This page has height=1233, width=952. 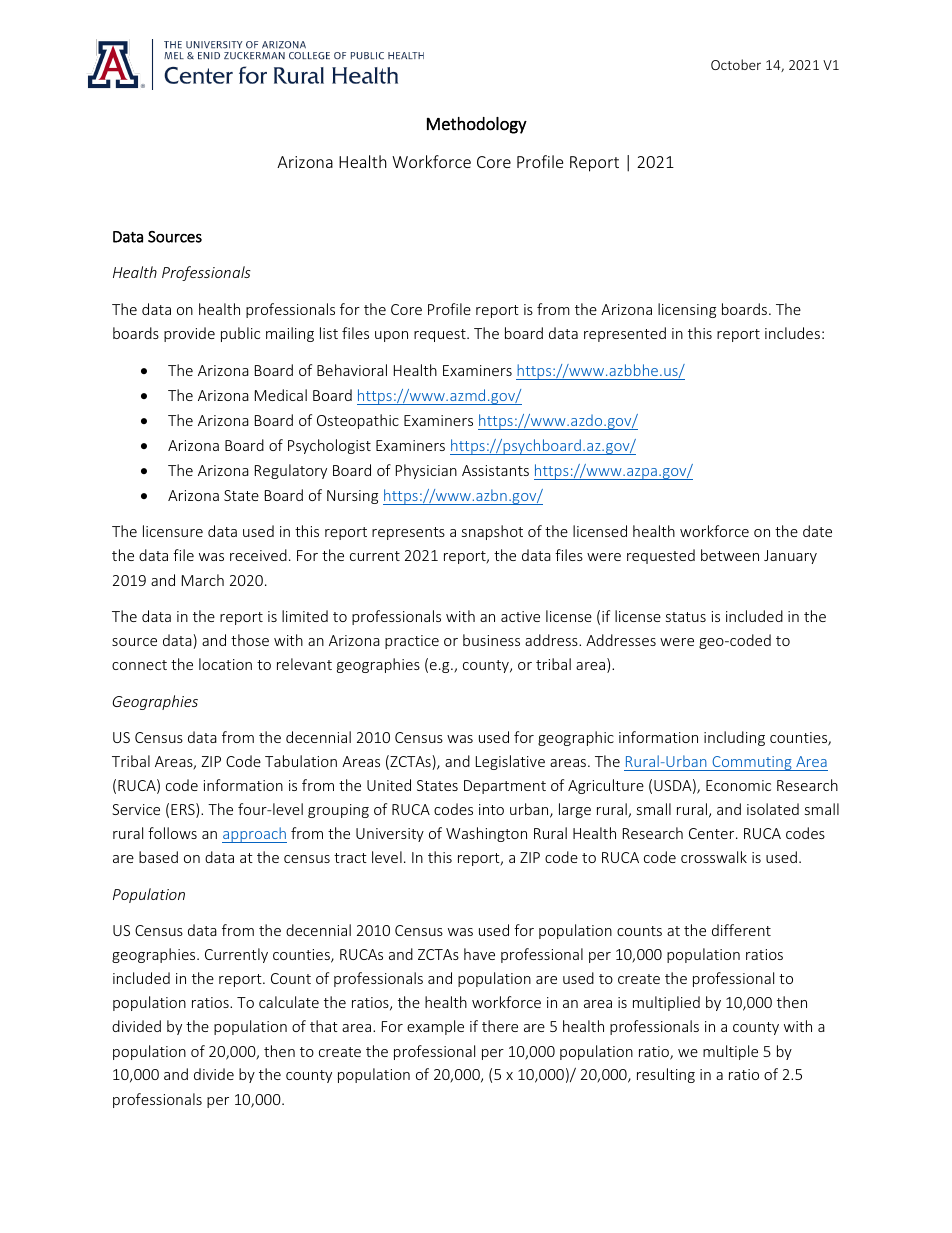 I want to click on Regulatory, so click(x=291, y=471).
